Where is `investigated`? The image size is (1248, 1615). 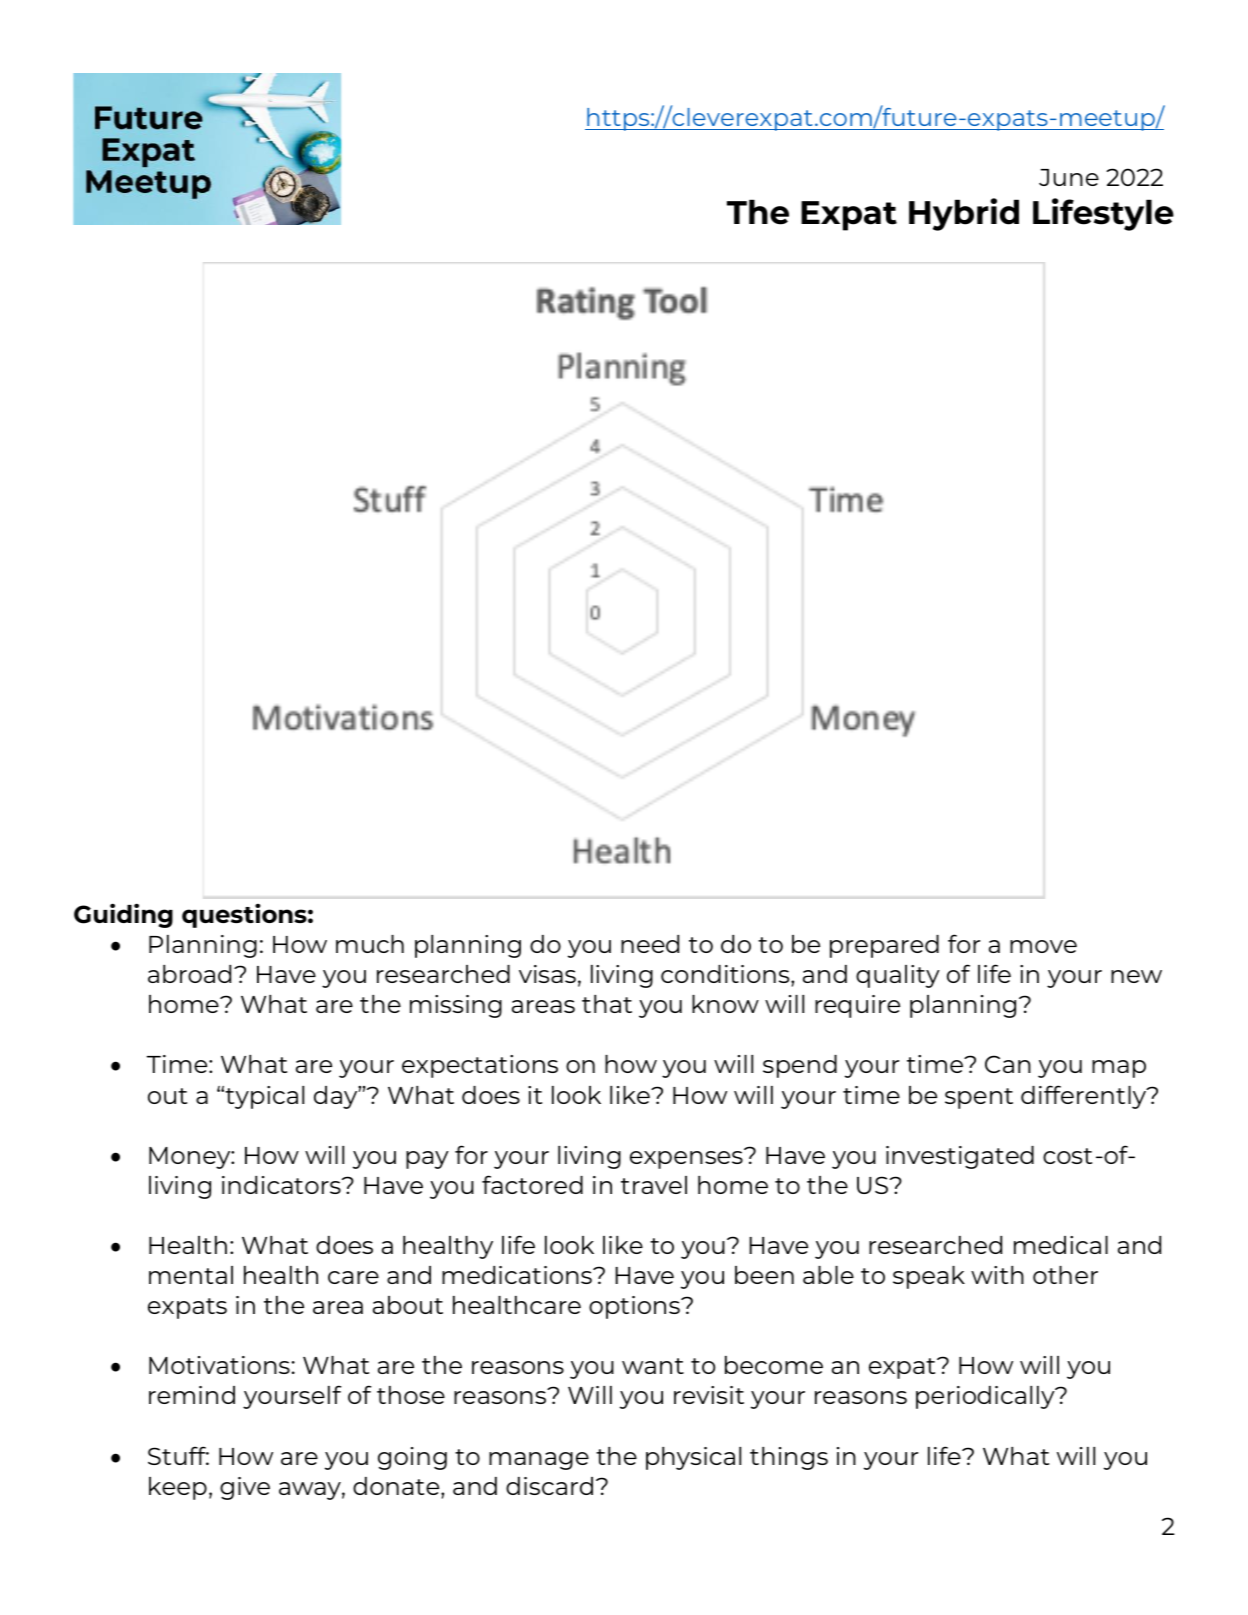
investigated is located at coordinates (960, 1157).
